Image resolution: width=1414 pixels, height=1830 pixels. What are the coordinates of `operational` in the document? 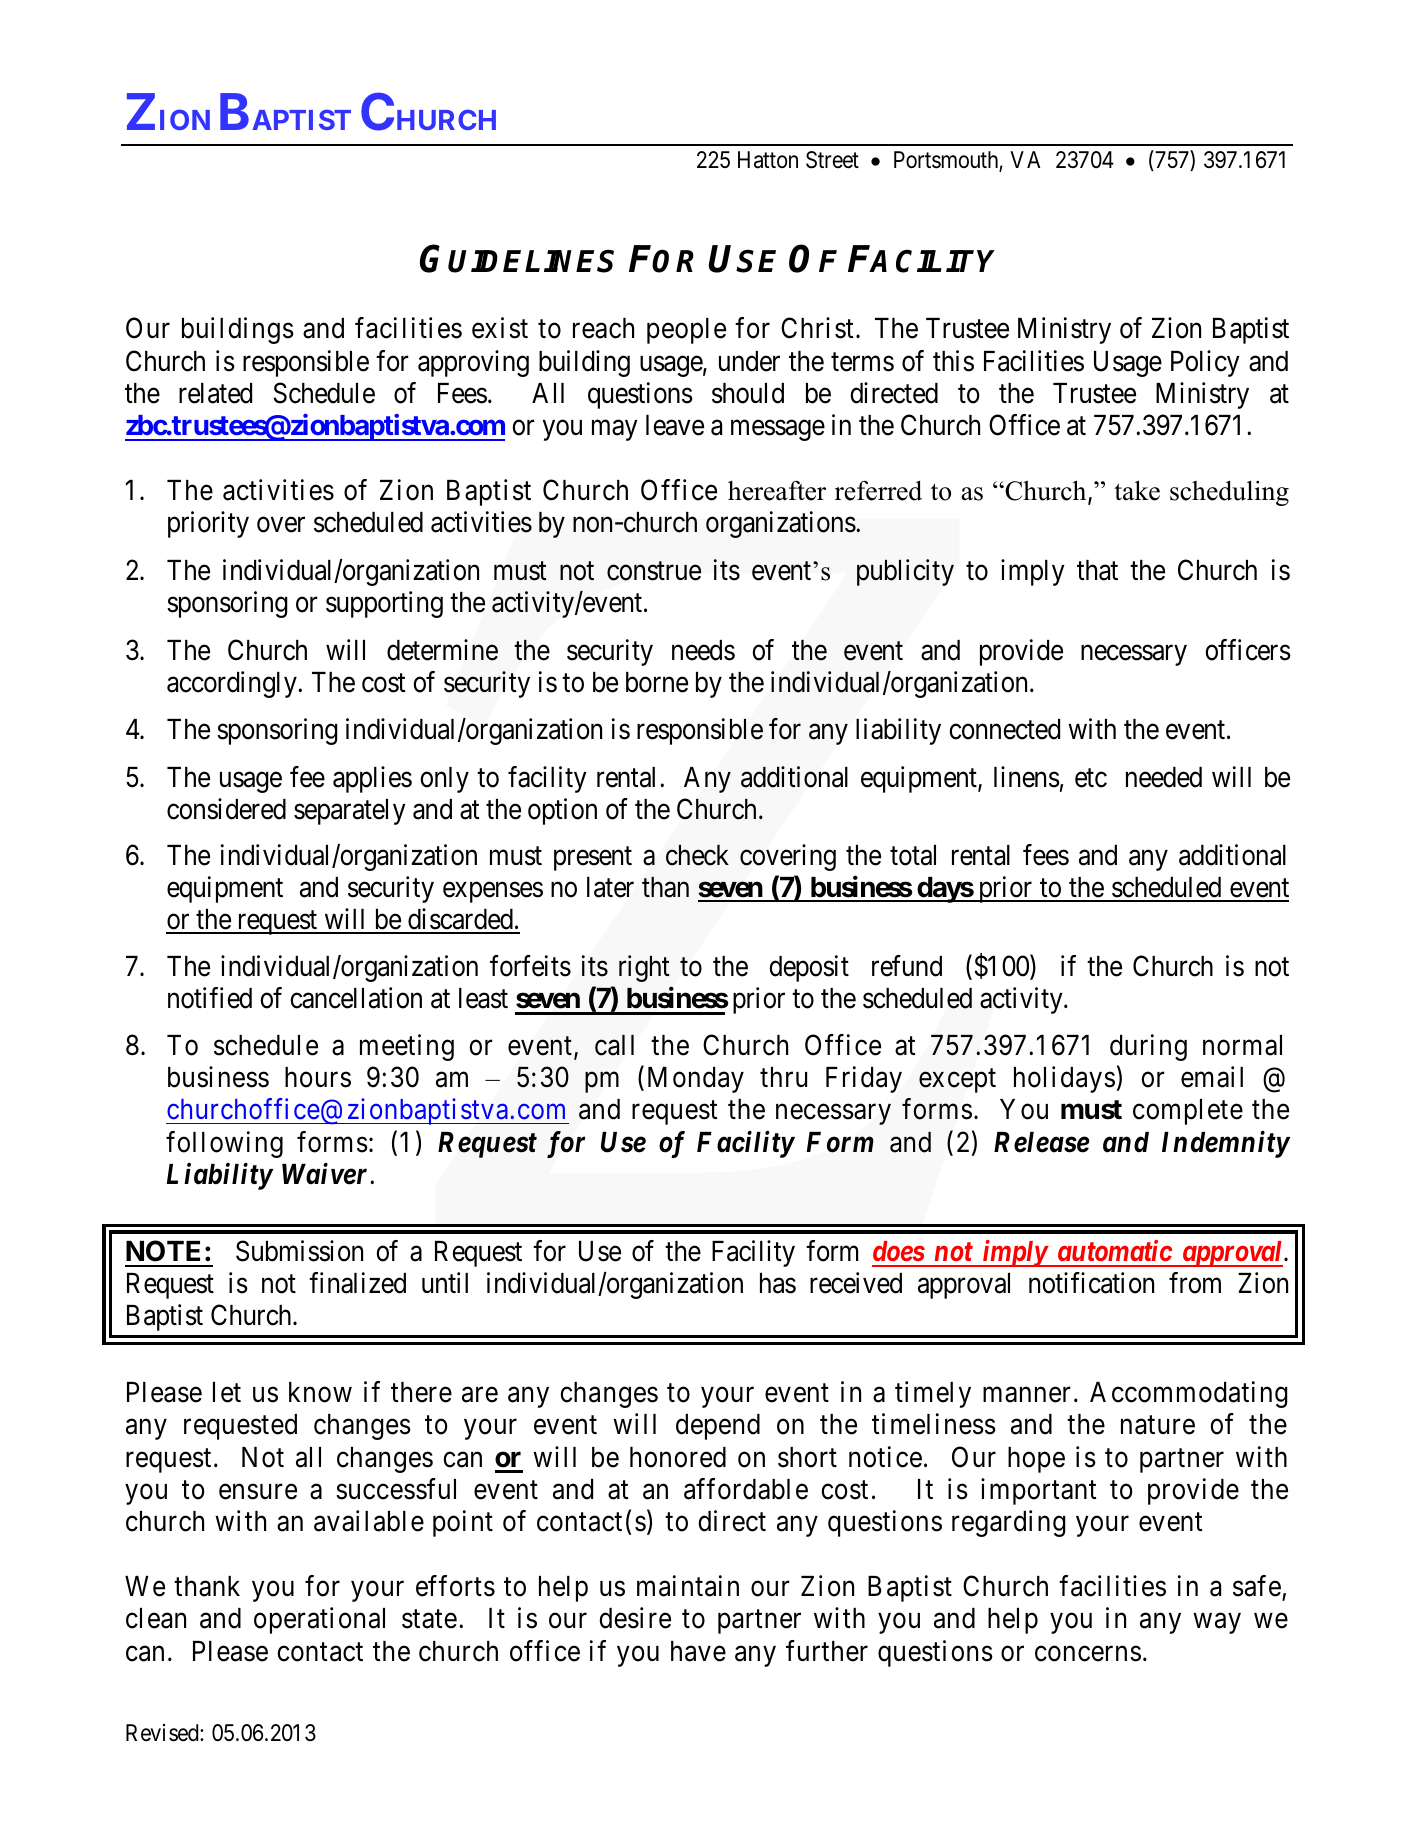 It's located at (319, 1620).
